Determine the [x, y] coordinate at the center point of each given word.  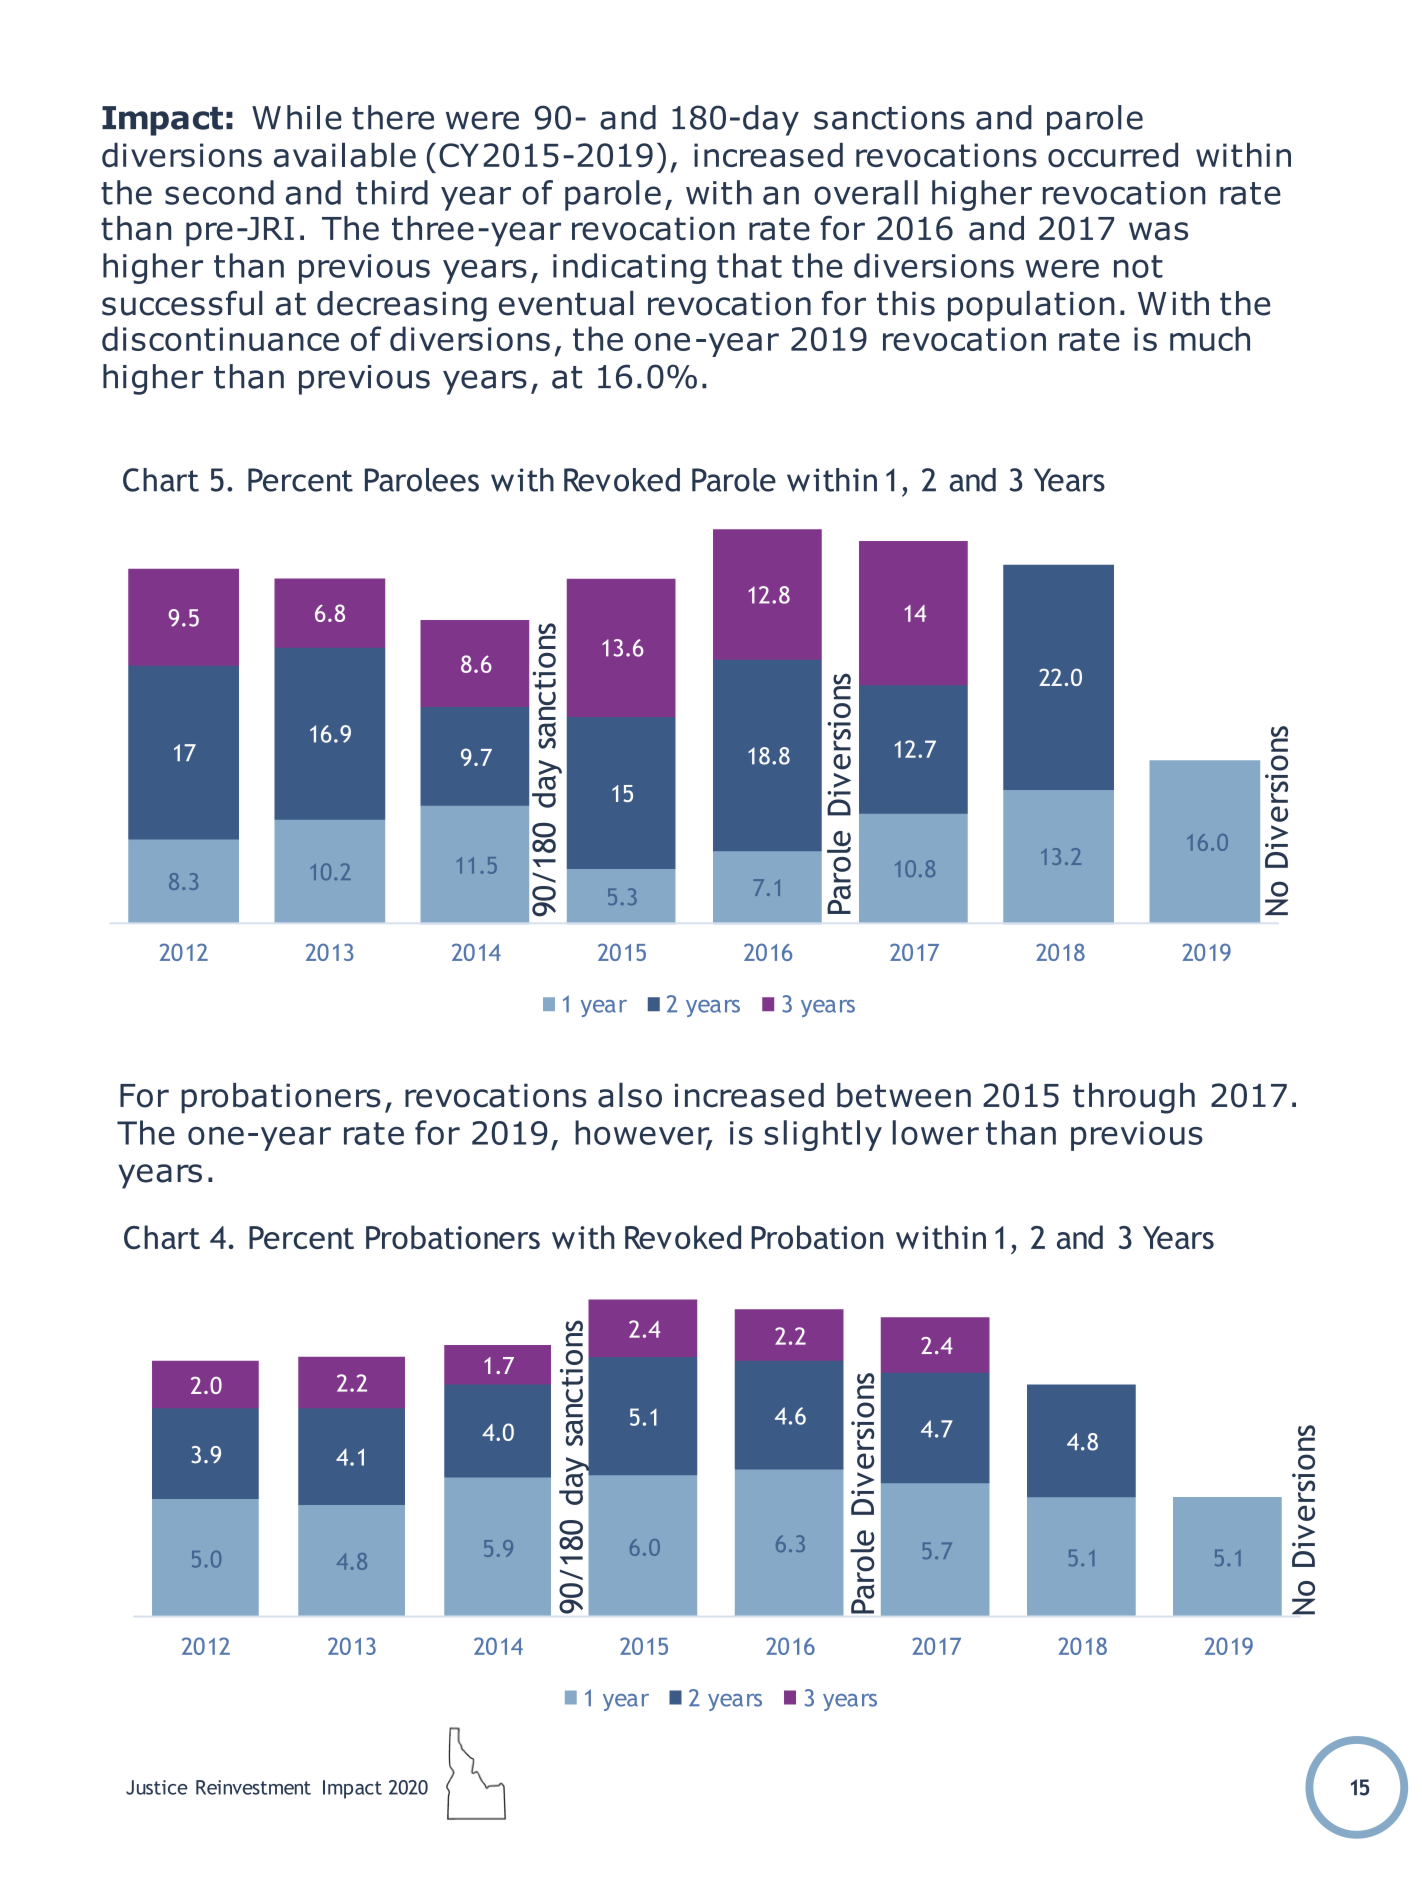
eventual [566, 303]
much [1210, 338]
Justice [157, 1787]
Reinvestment [253, 1787]
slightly [823, 1135]
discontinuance [220, 338]
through [1134, 1098]
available [345, 155]
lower [935, 1132]
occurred [1113, 155]
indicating [629, 268]
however [643, 1133]
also [630, 1095]
